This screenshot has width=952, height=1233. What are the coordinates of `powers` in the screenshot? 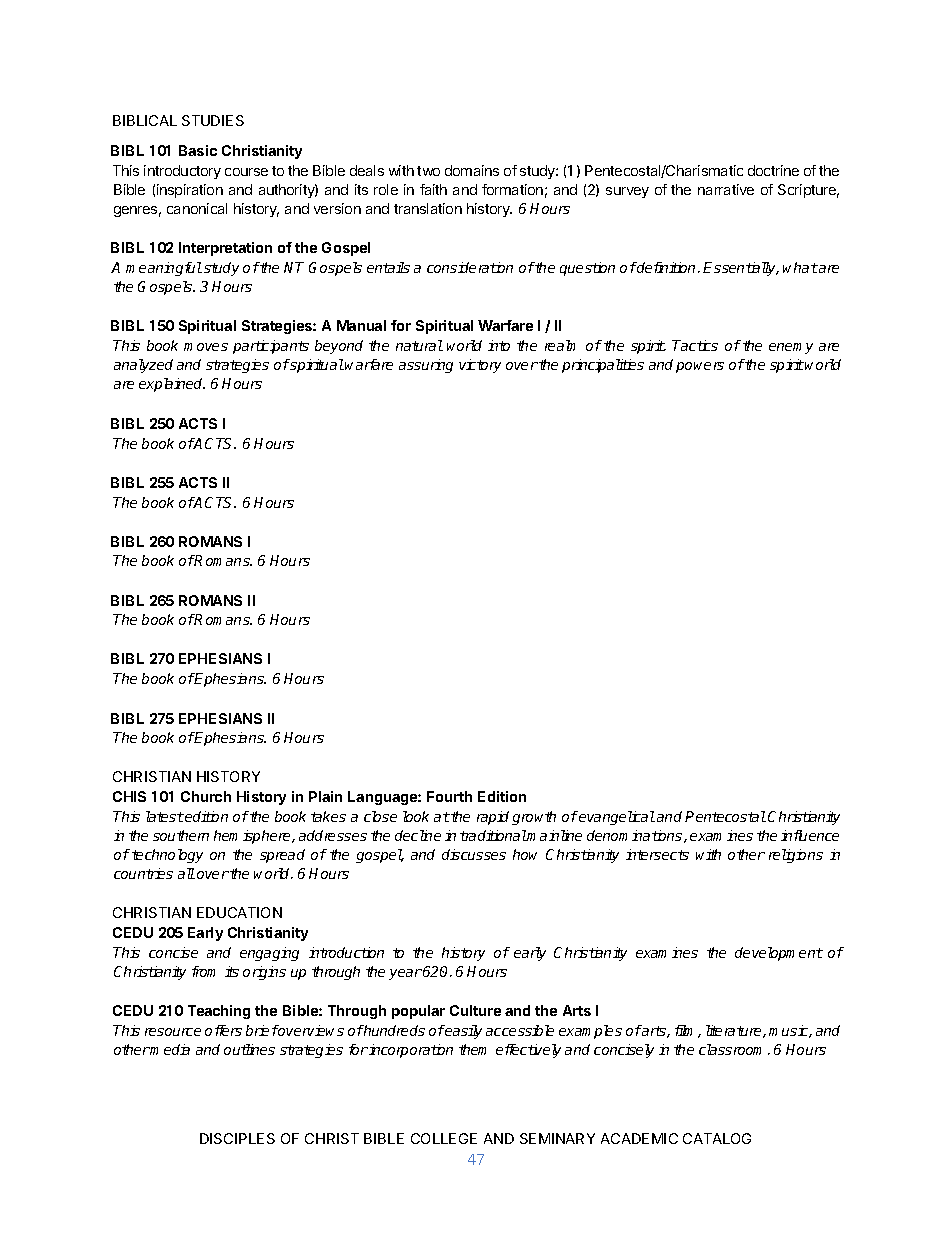 It's located at (700, 367).
